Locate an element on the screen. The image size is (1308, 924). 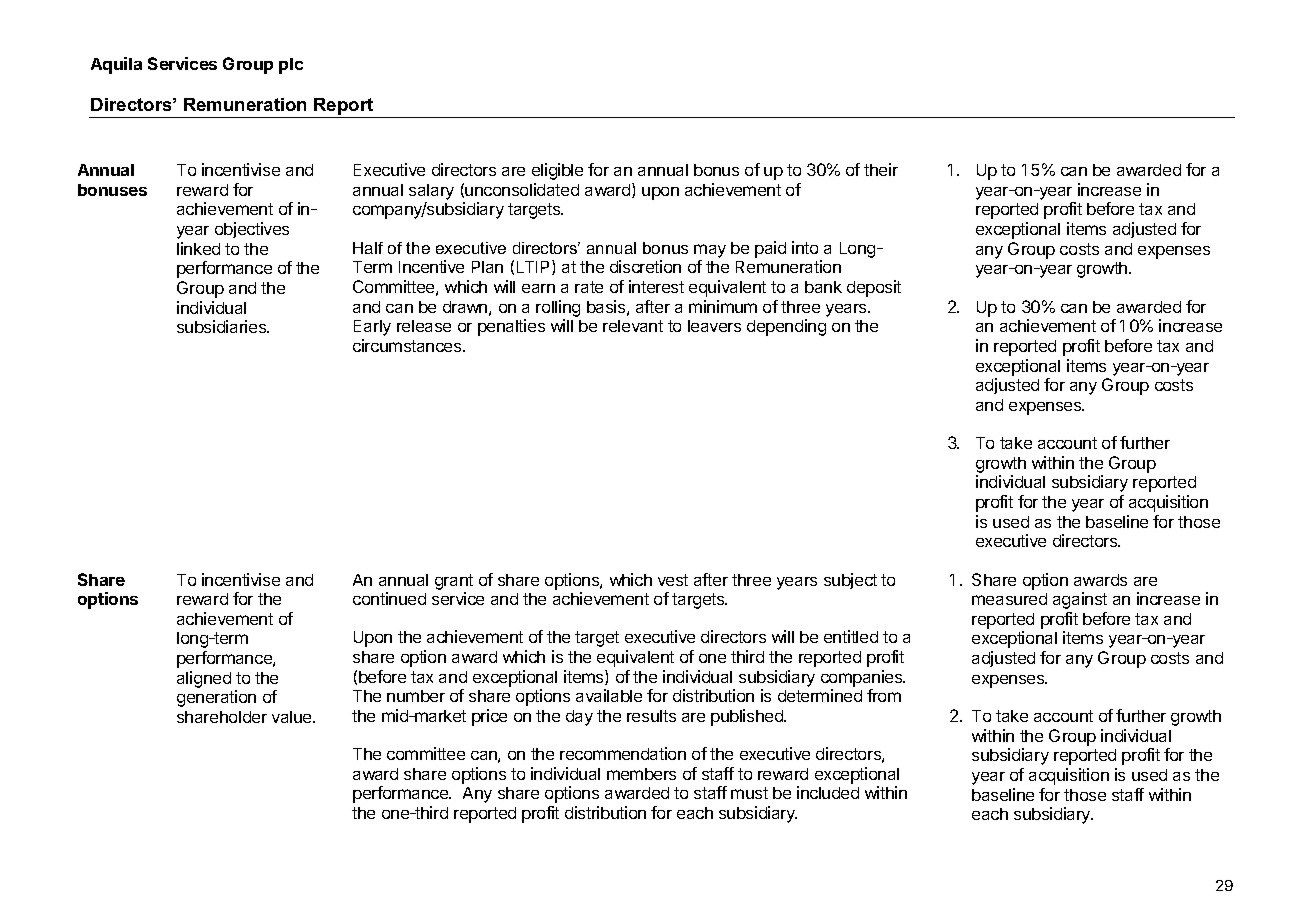
measured is located at coordinates (1009, 599).
